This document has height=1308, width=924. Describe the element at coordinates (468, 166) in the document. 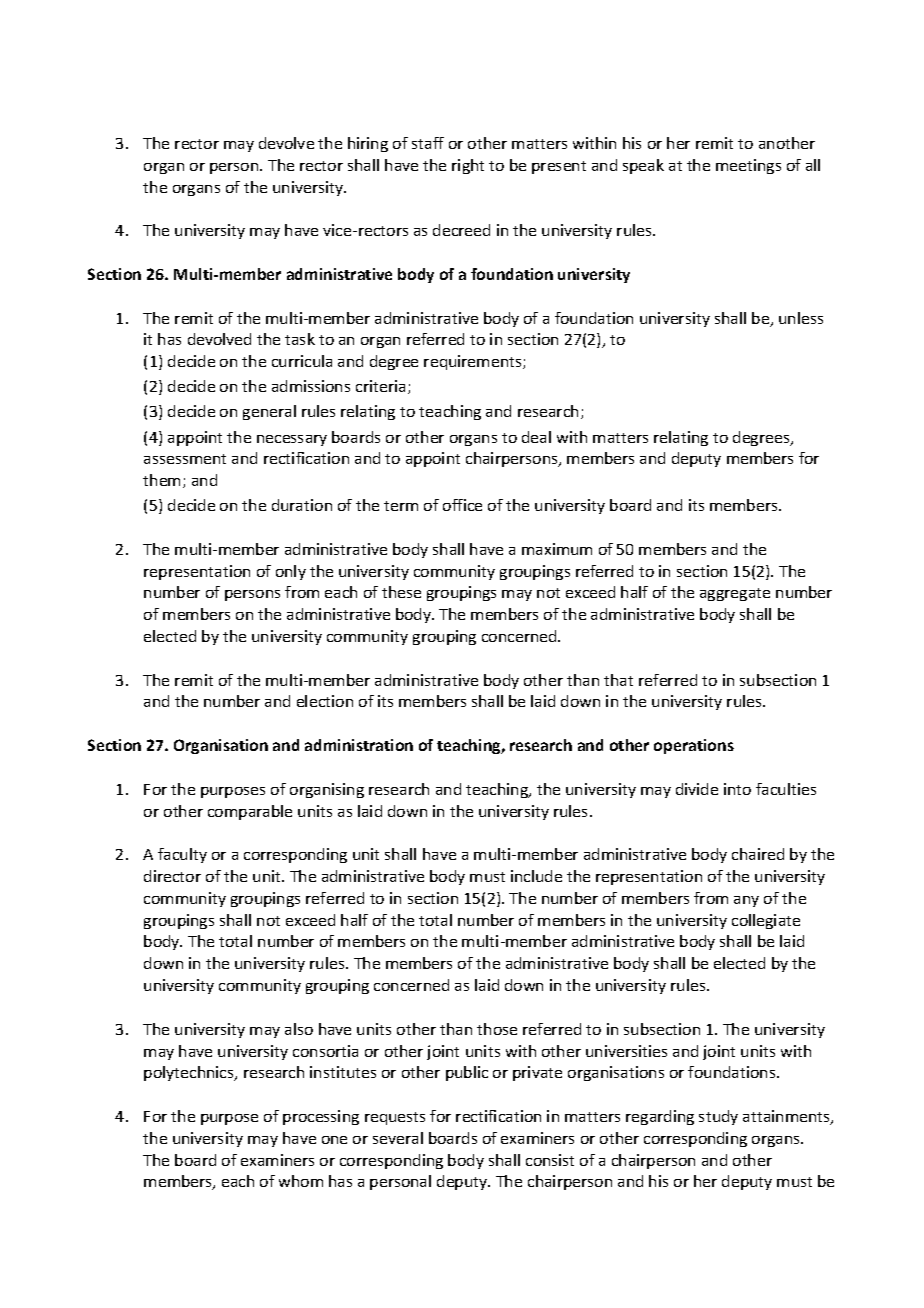

I see `right` at that location.
